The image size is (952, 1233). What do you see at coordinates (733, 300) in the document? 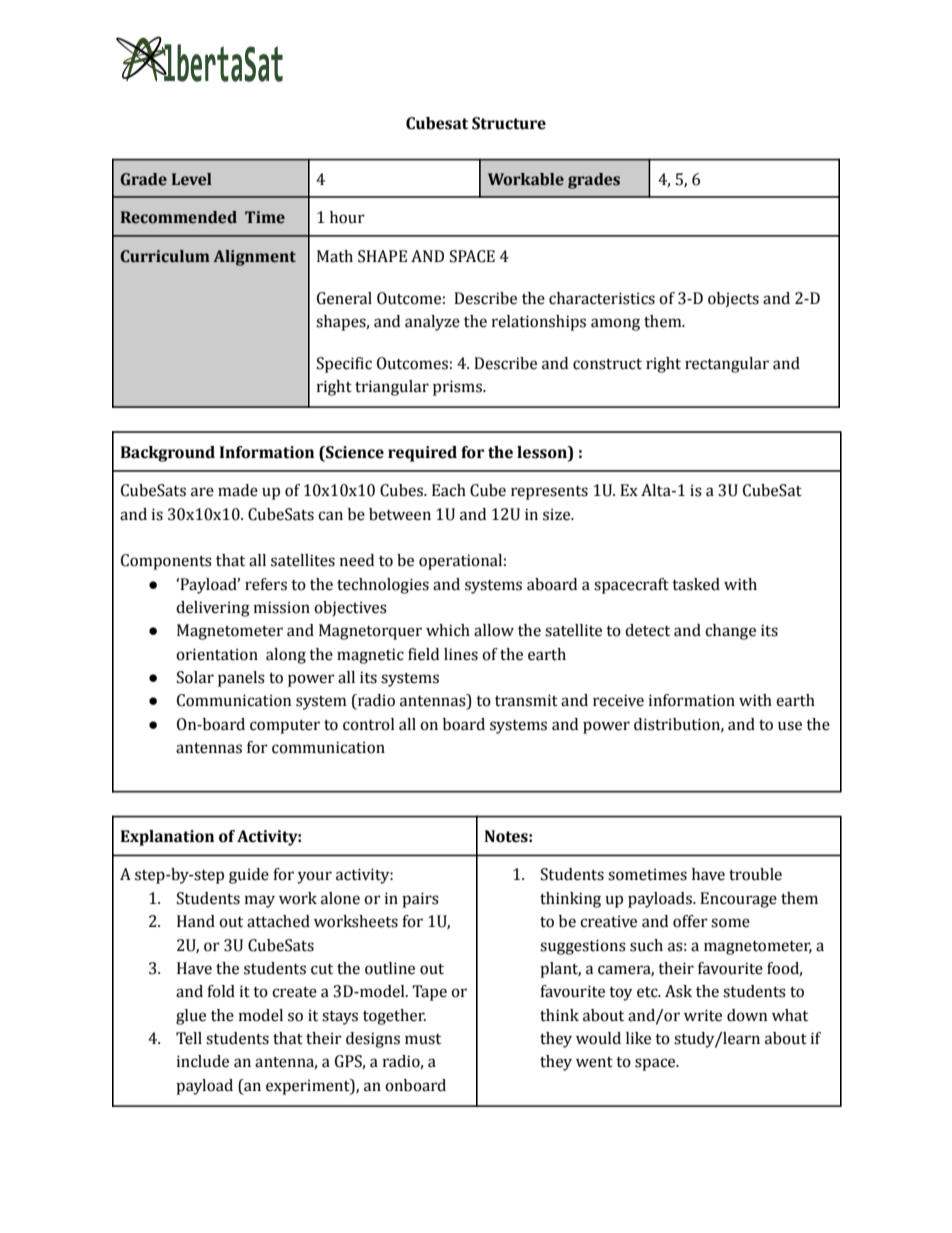
I see `objects` at bounding box center [733, 300].
